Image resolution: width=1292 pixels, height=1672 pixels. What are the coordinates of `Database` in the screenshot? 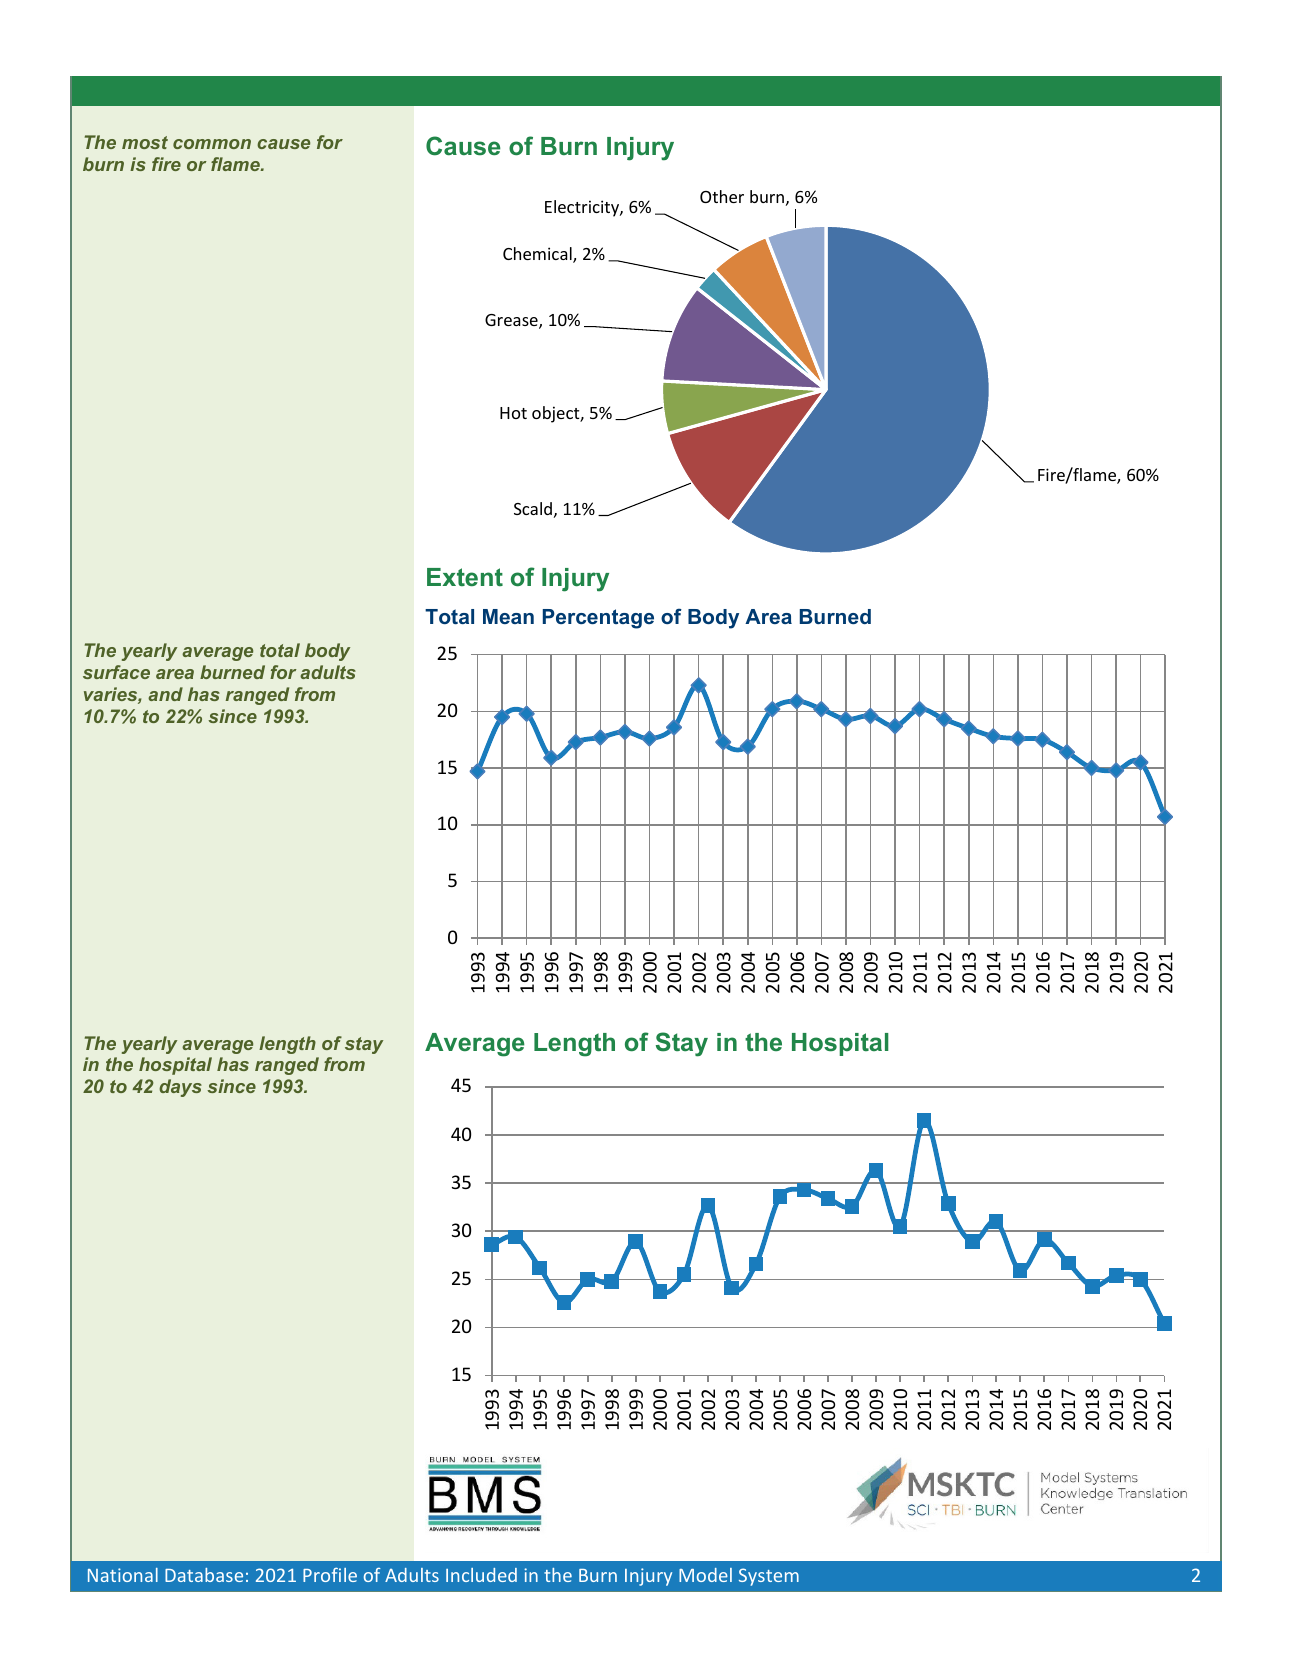 It's located at (204, 1575).
